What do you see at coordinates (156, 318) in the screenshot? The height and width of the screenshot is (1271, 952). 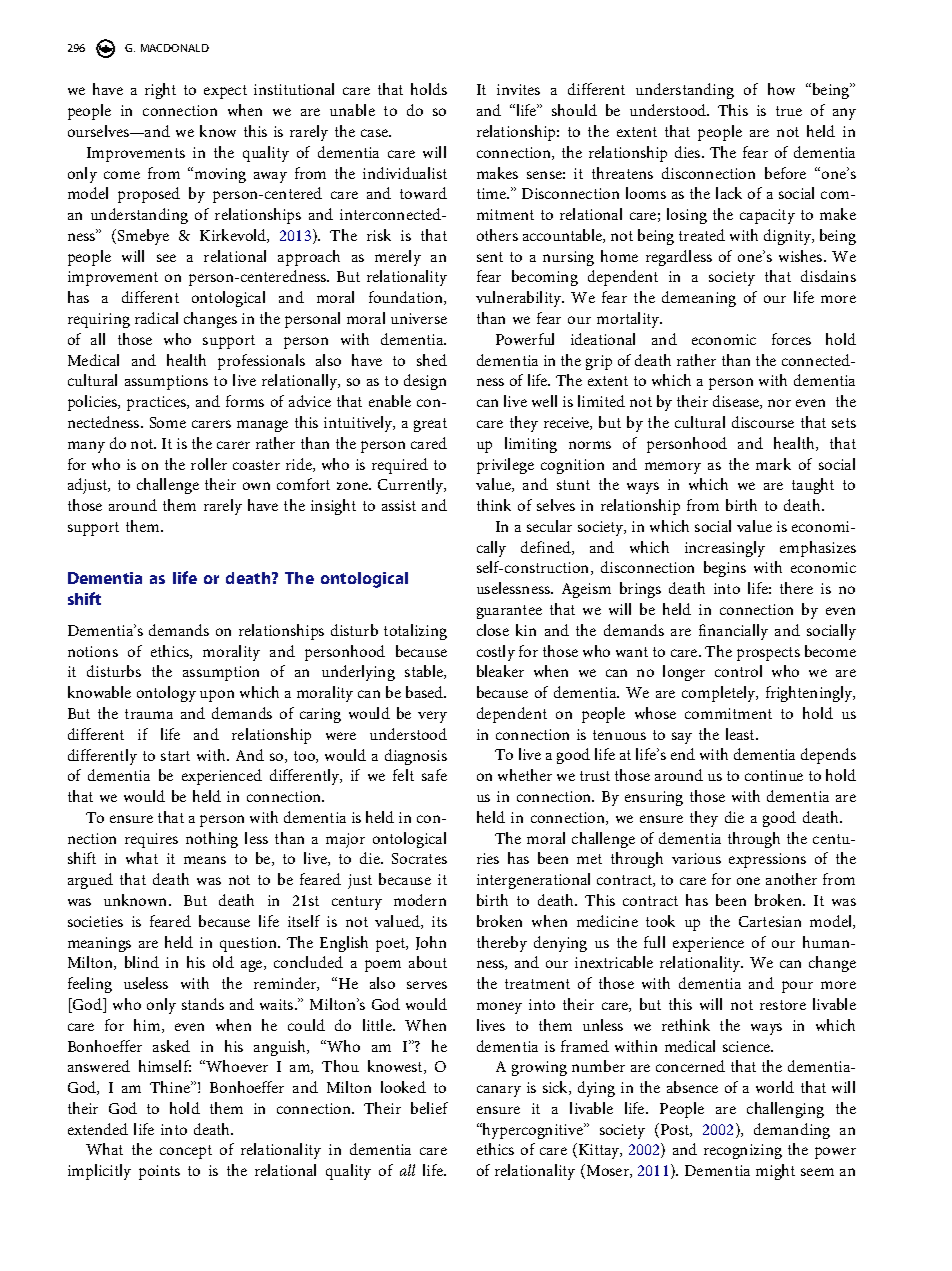 I see `radical` at bounding box center [156, 318].
